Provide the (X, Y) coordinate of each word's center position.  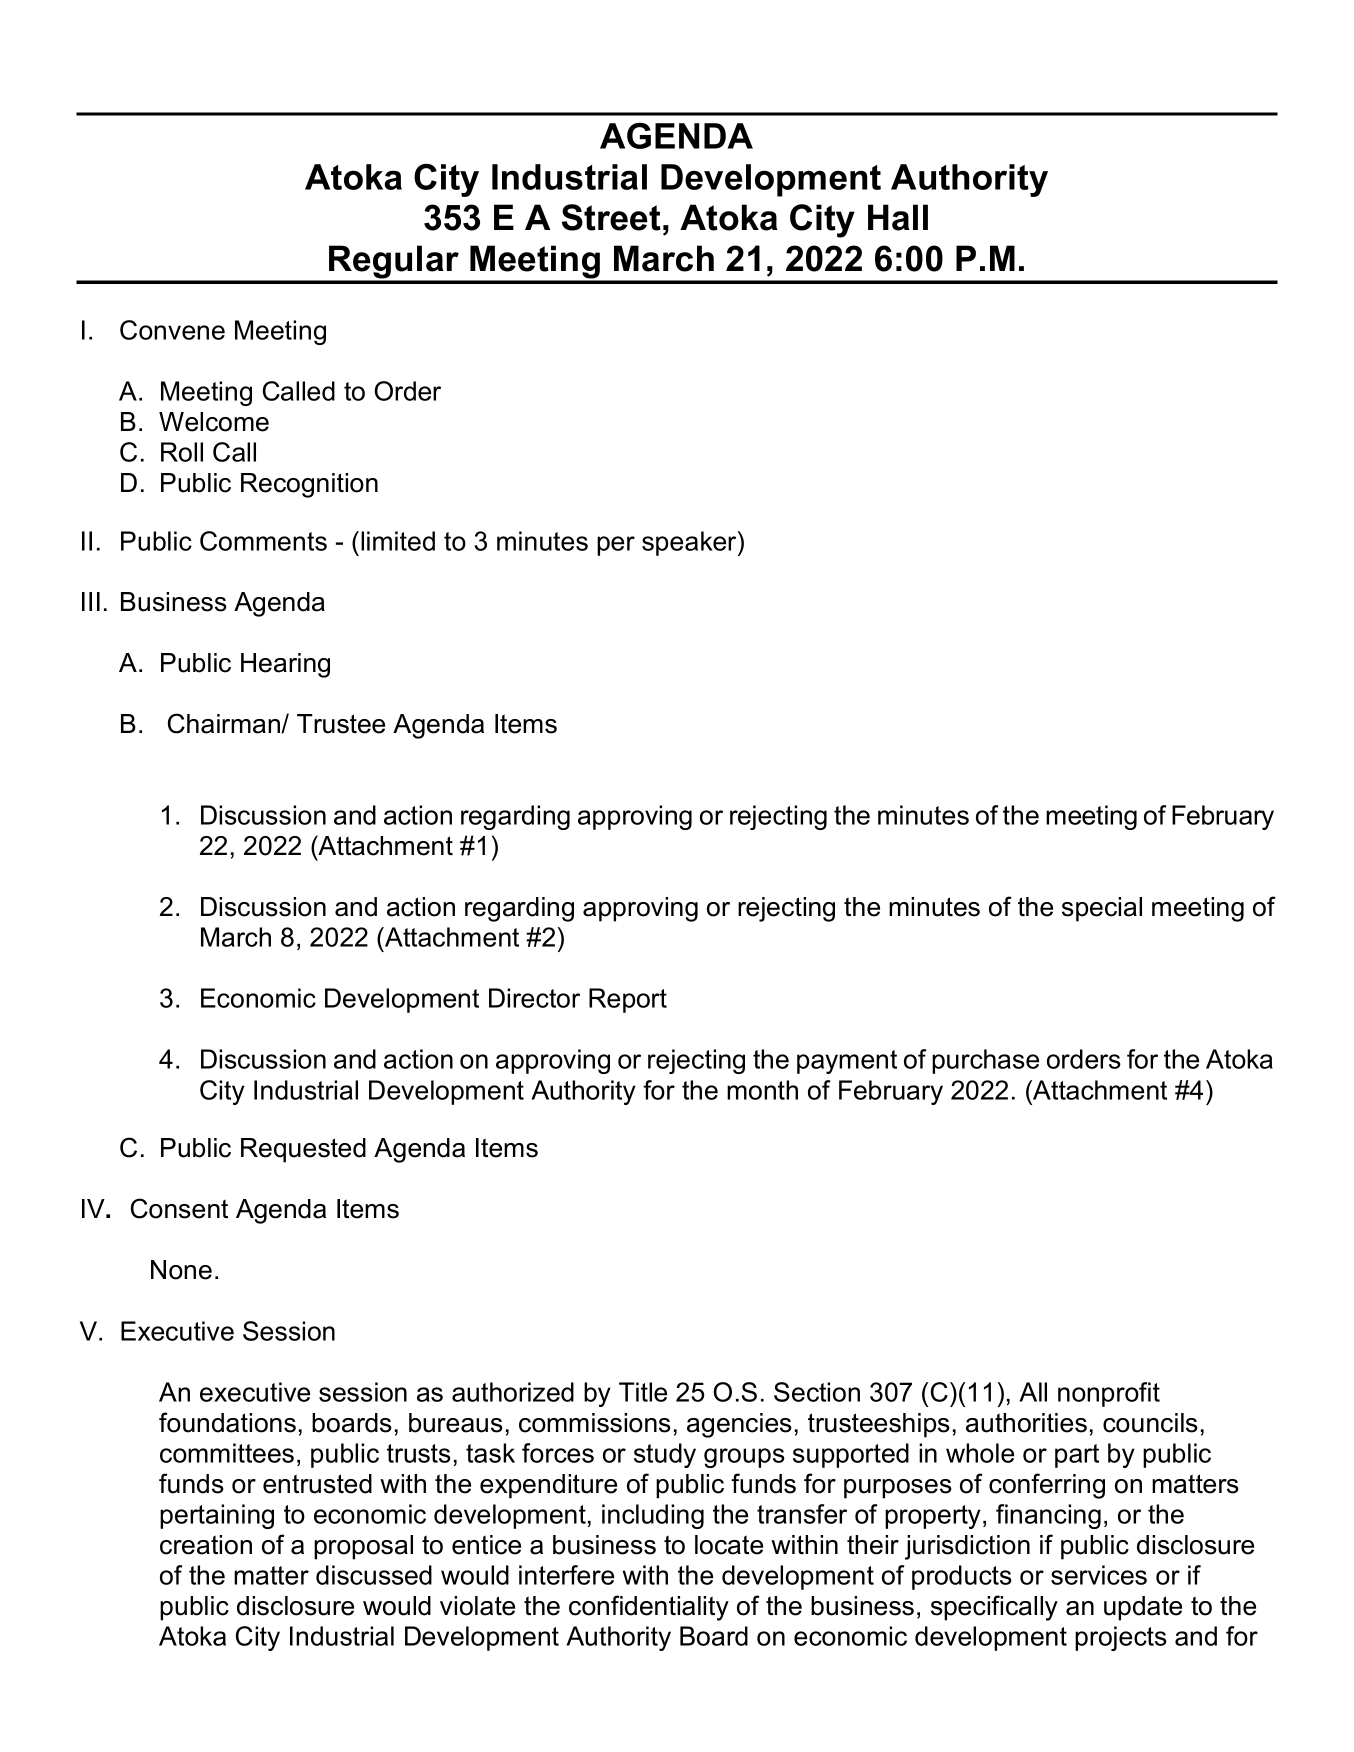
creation (206, 1545)
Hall (898, 217)
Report (628, 1000)
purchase (985, 1061)
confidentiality (649, 1608)
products (962, 1577)
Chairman (225, 723)
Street (611, 217)
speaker (690, 543)
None (181, 1270)
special (1102, 909)
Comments (263, 541)
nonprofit (1109, 1394)
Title (643, 1392)
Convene (172, 330)
